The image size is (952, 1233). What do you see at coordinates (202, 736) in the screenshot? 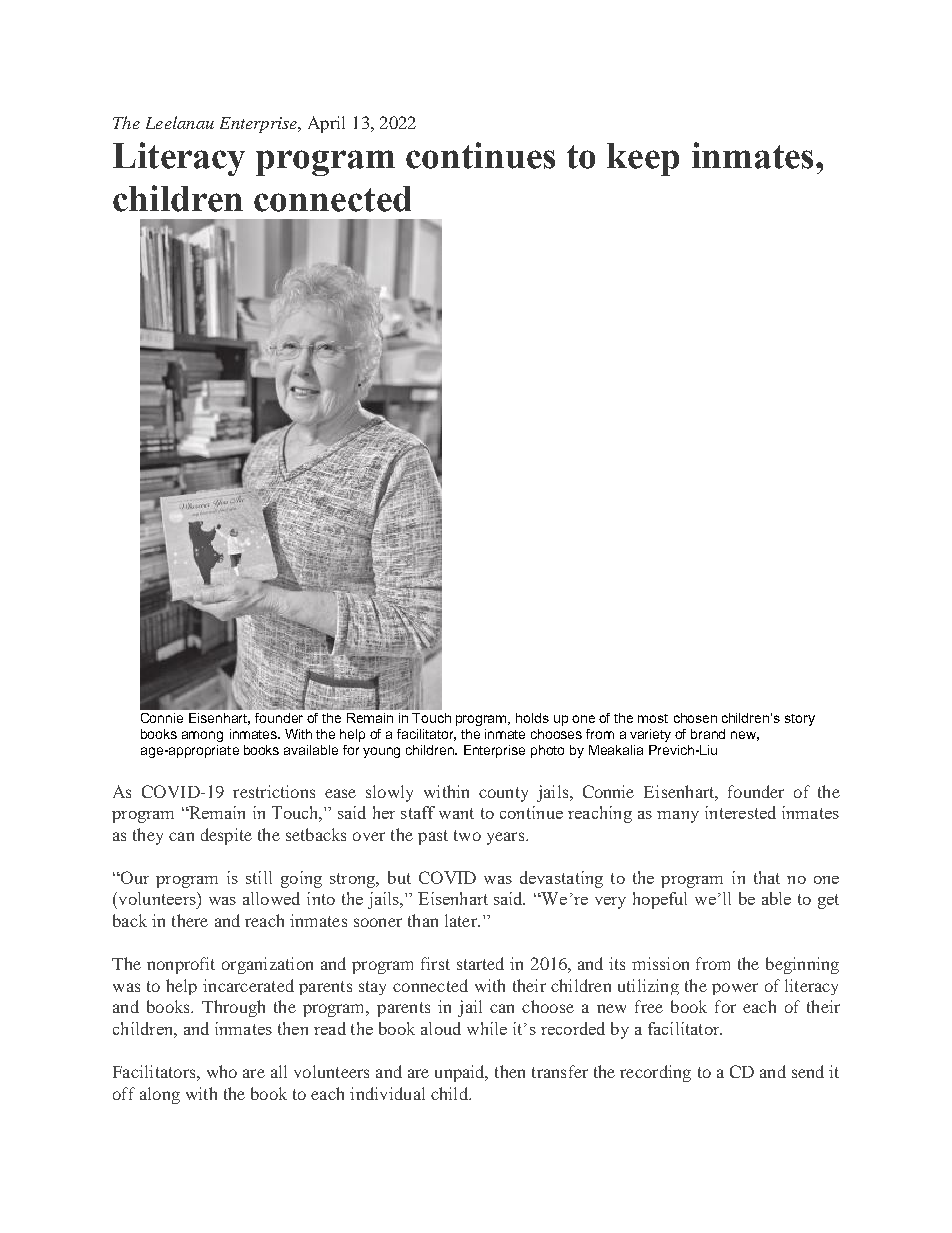
I see `among` at bounding box center [202, 736].
